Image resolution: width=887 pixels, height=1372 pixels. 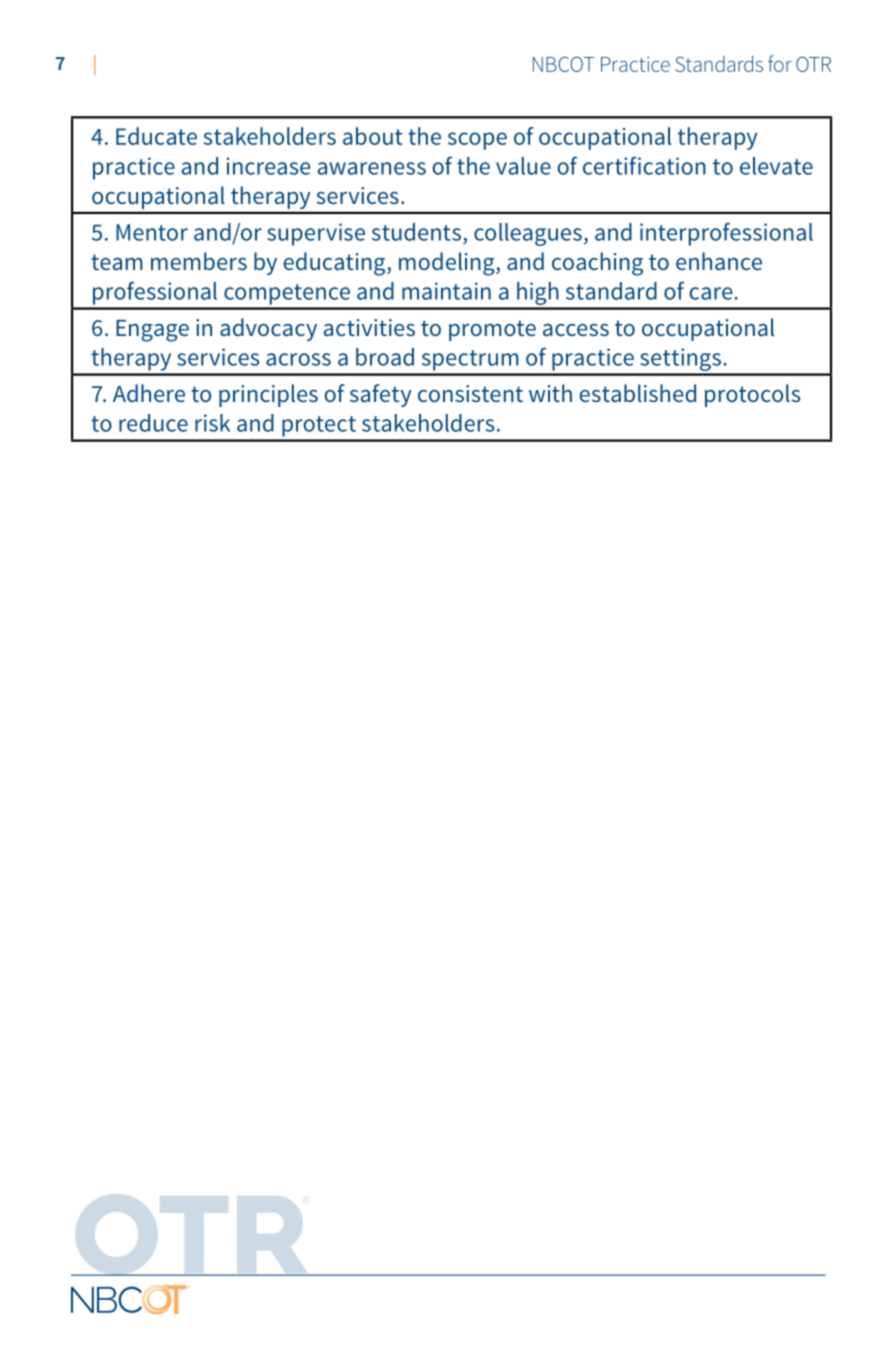 What do you see at coordinates (156, 136) in the screenshot?
I see `Educate` at bounding box center [156, 136].
